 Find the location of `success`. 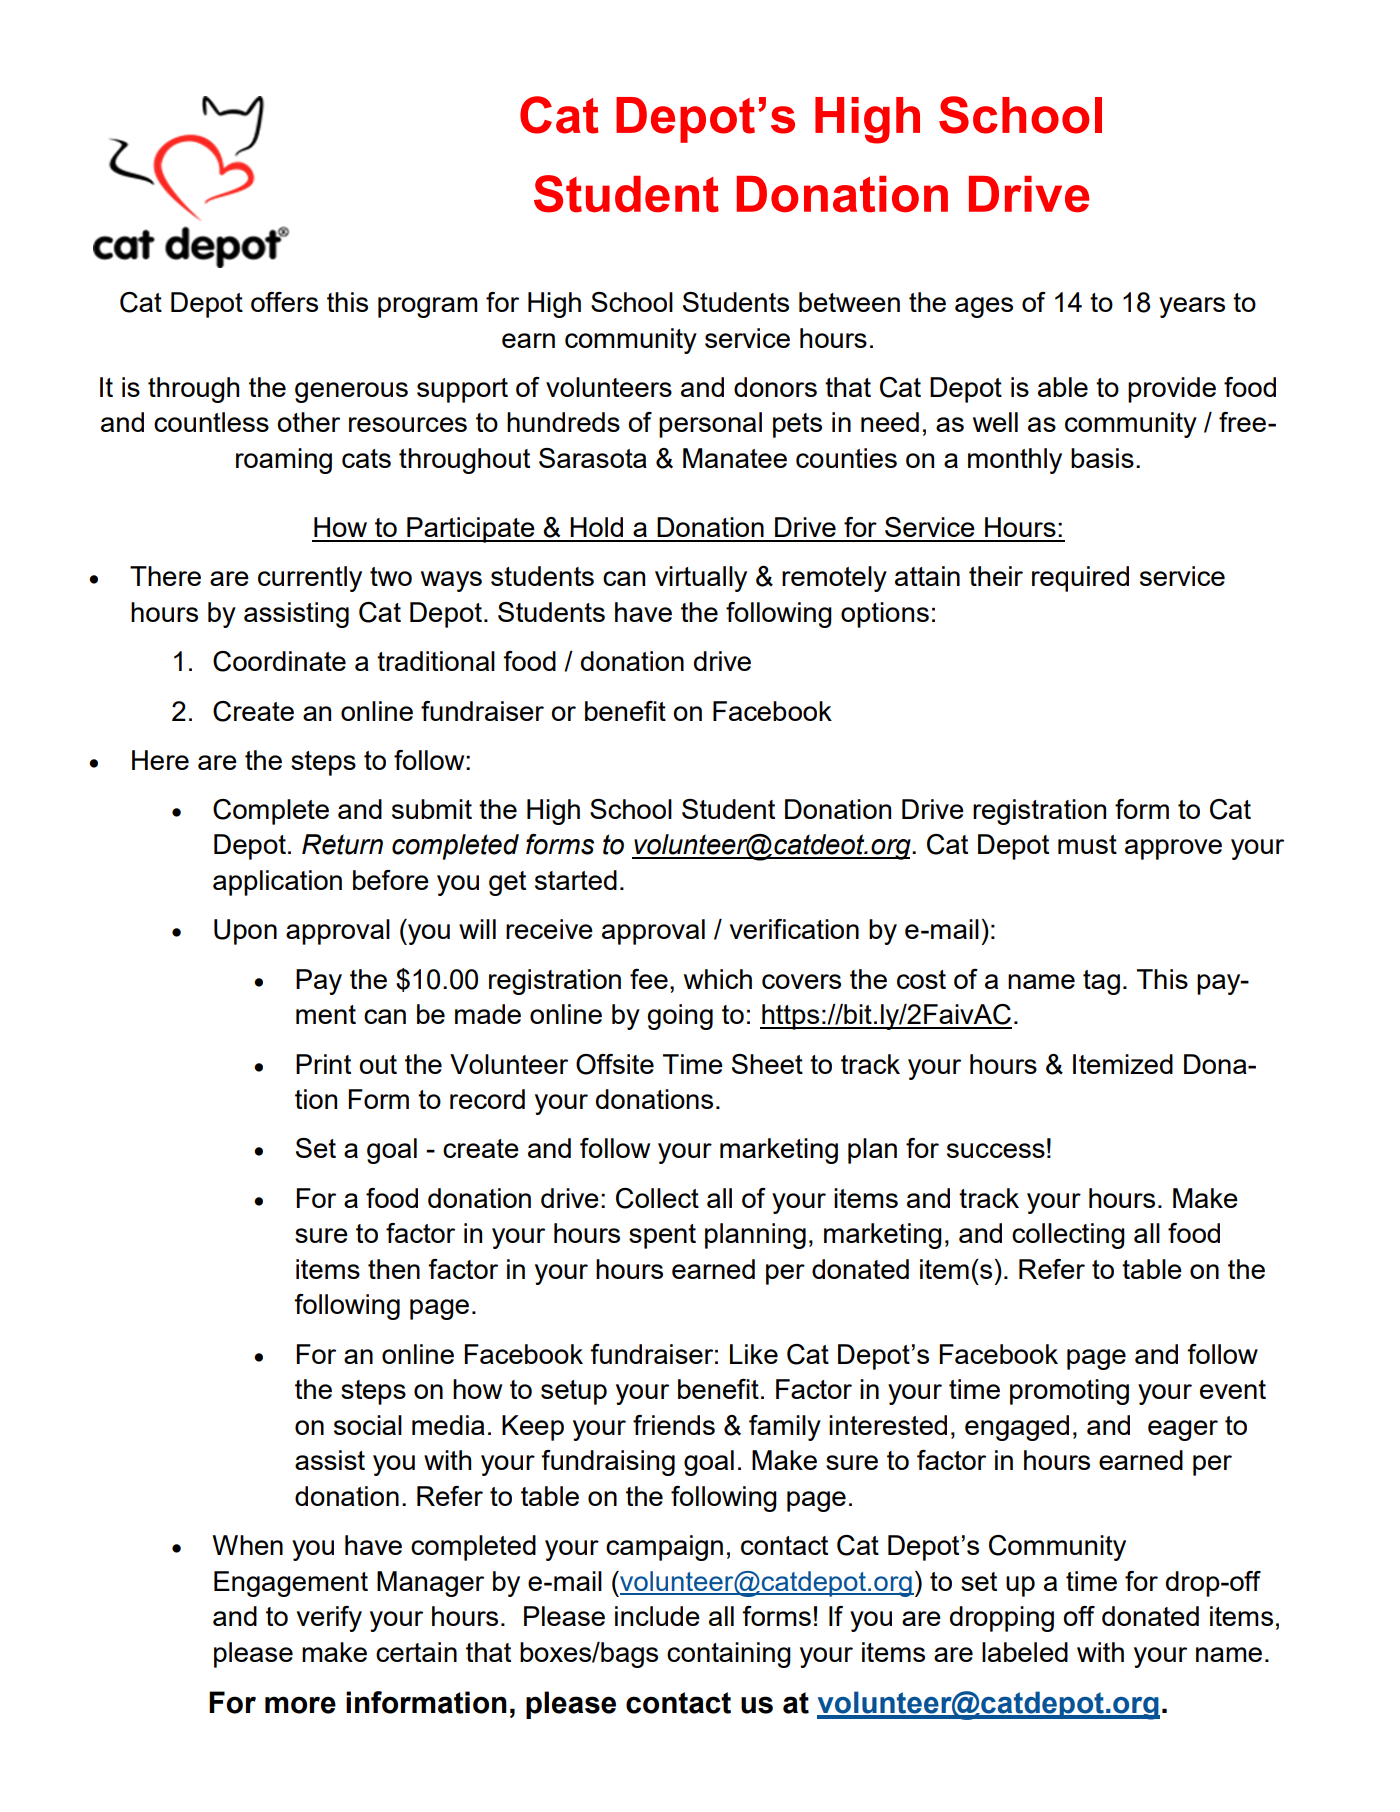

success is located at coordinates (996, 1150).
